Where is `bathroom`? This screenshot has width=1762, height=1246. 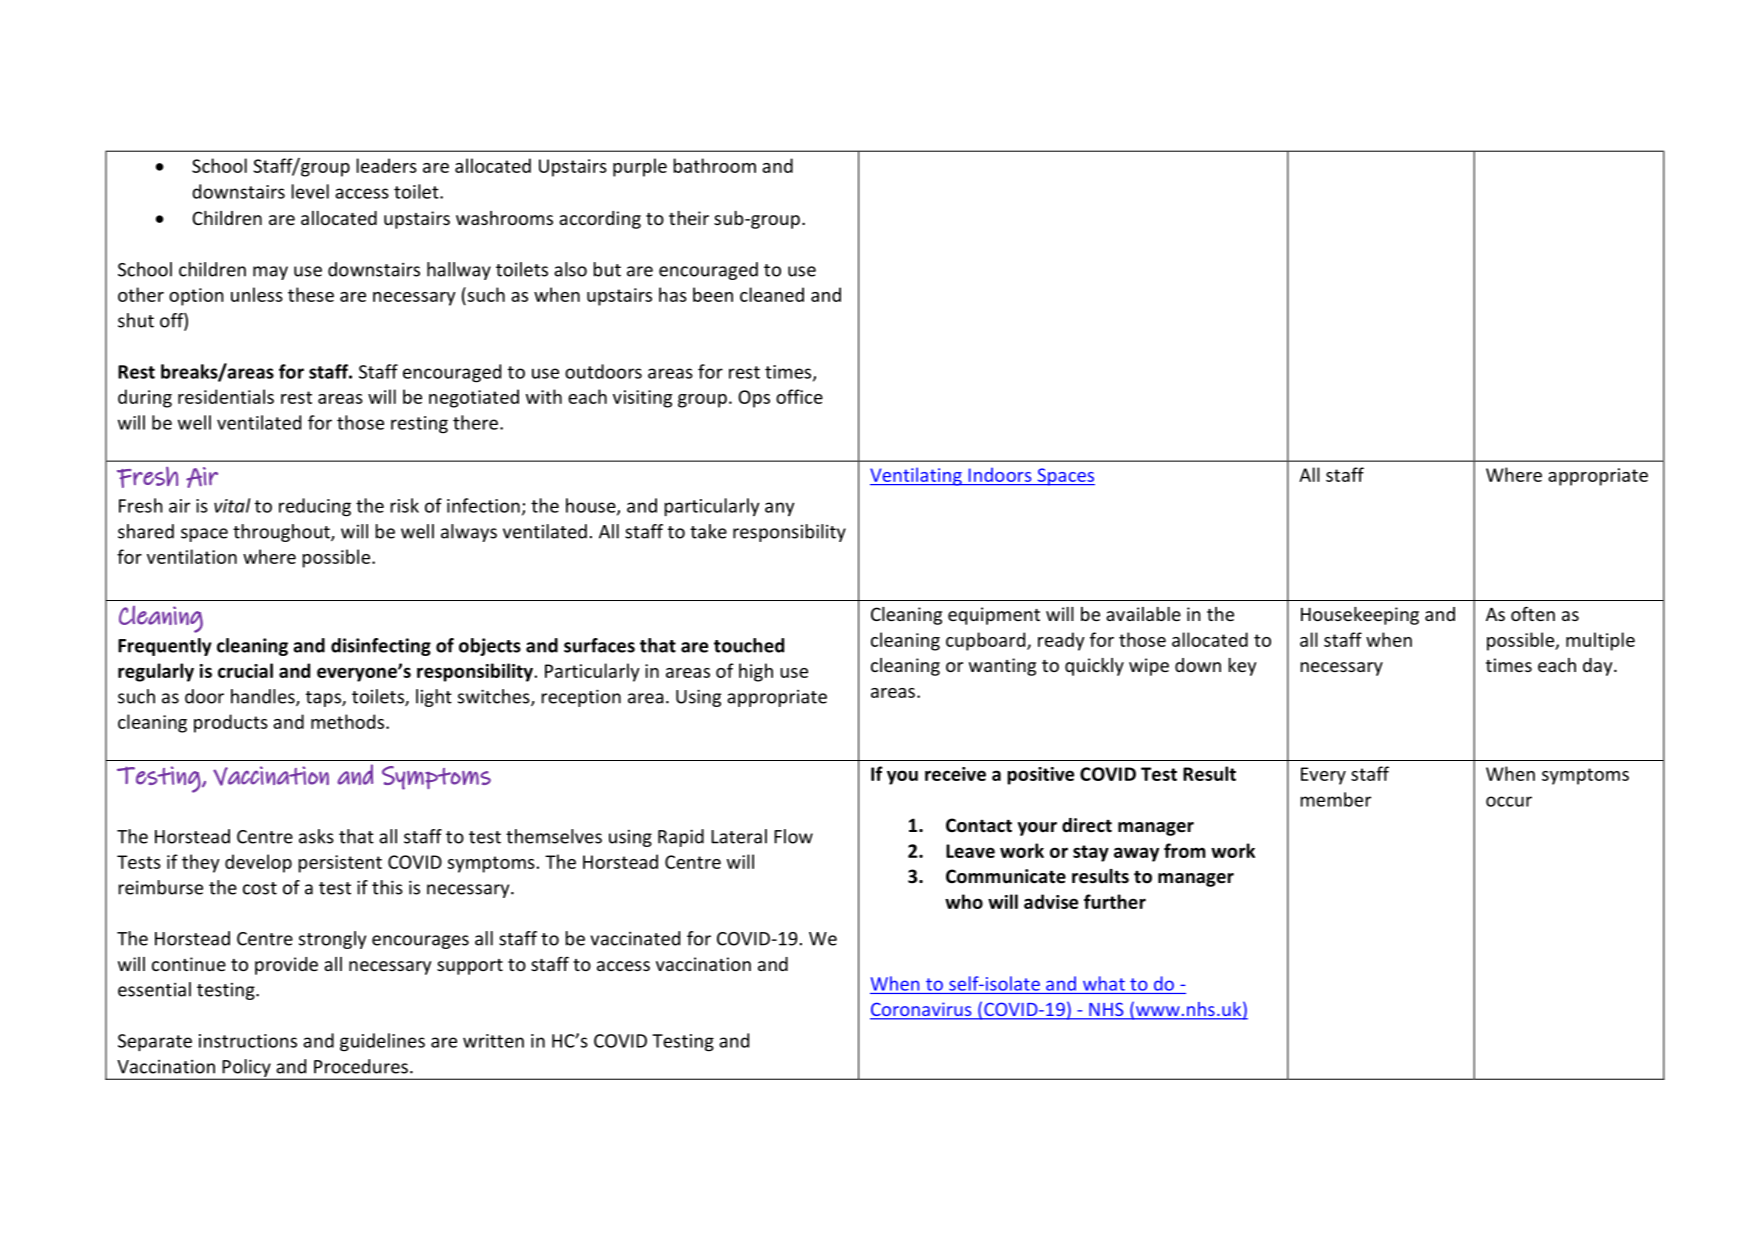 bathroom is located at coordinates (715, 165).
